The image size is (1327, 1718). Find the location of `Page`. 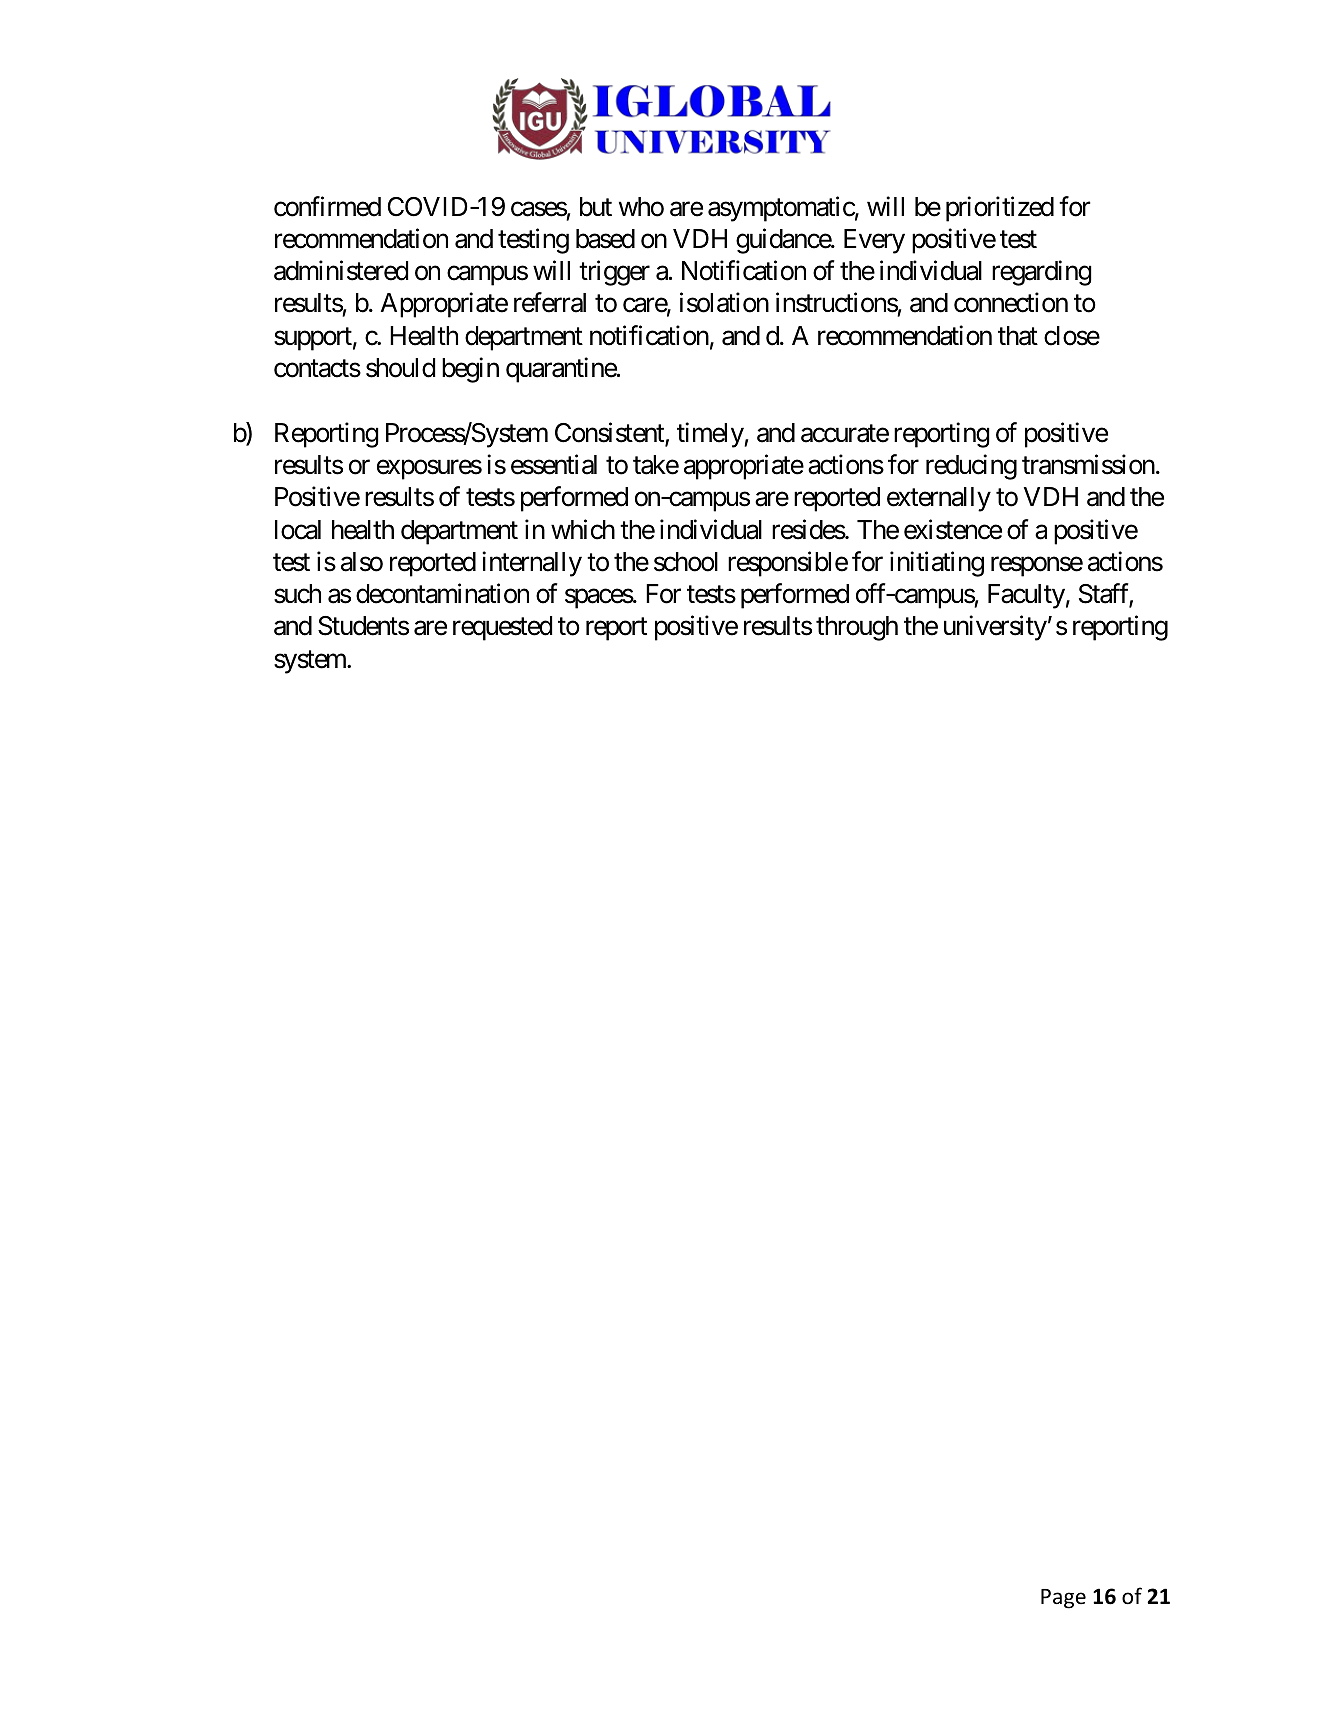

Page is located at coordinates (1063, 1599).
